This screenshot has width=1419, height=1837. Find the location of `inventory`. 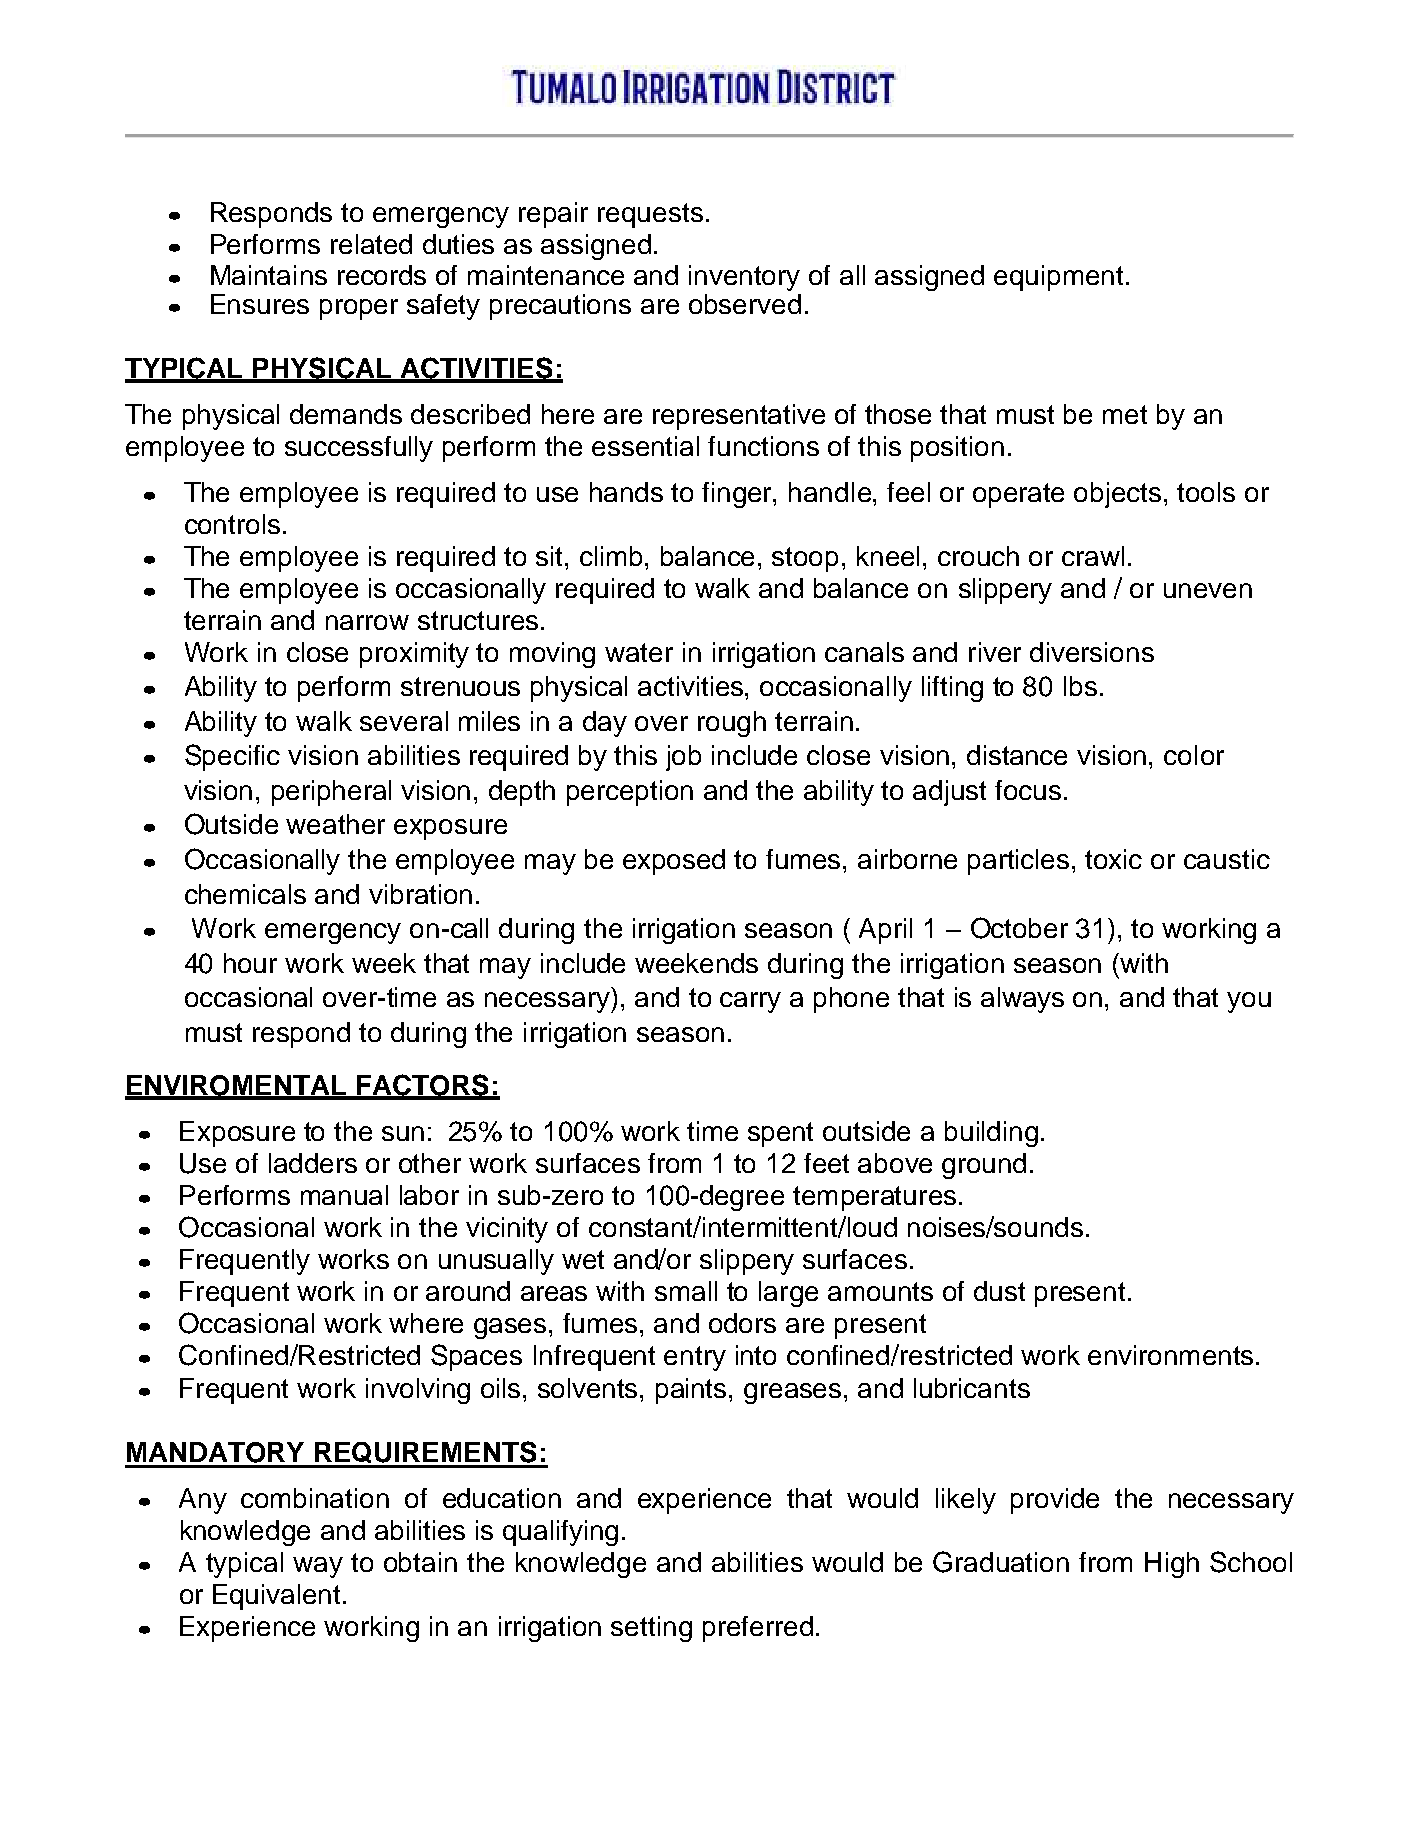

inventory is located at coordinates (744, 278).
